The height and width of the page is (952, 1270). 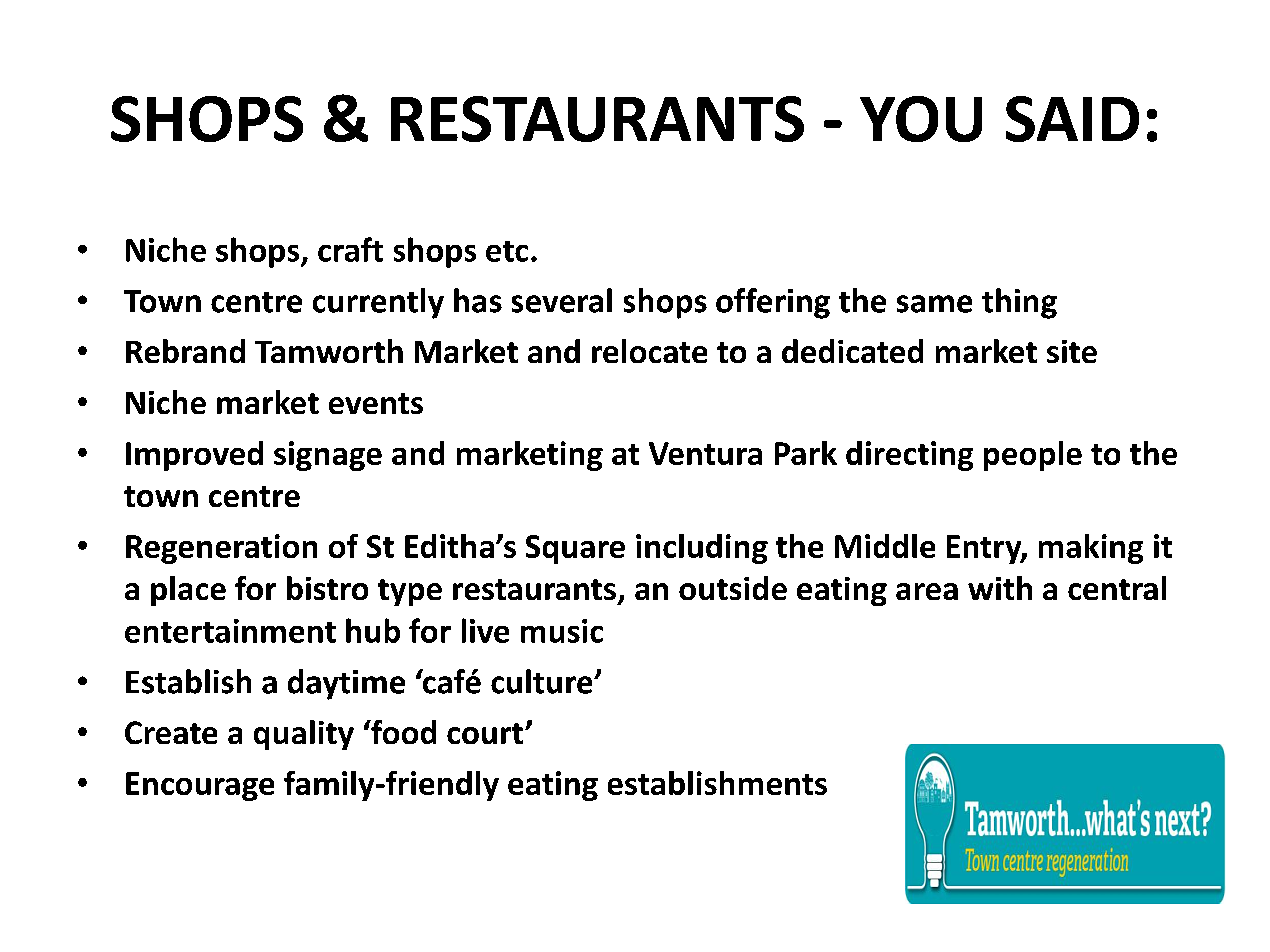 I want to click on court, so click(x=485, y=733).
